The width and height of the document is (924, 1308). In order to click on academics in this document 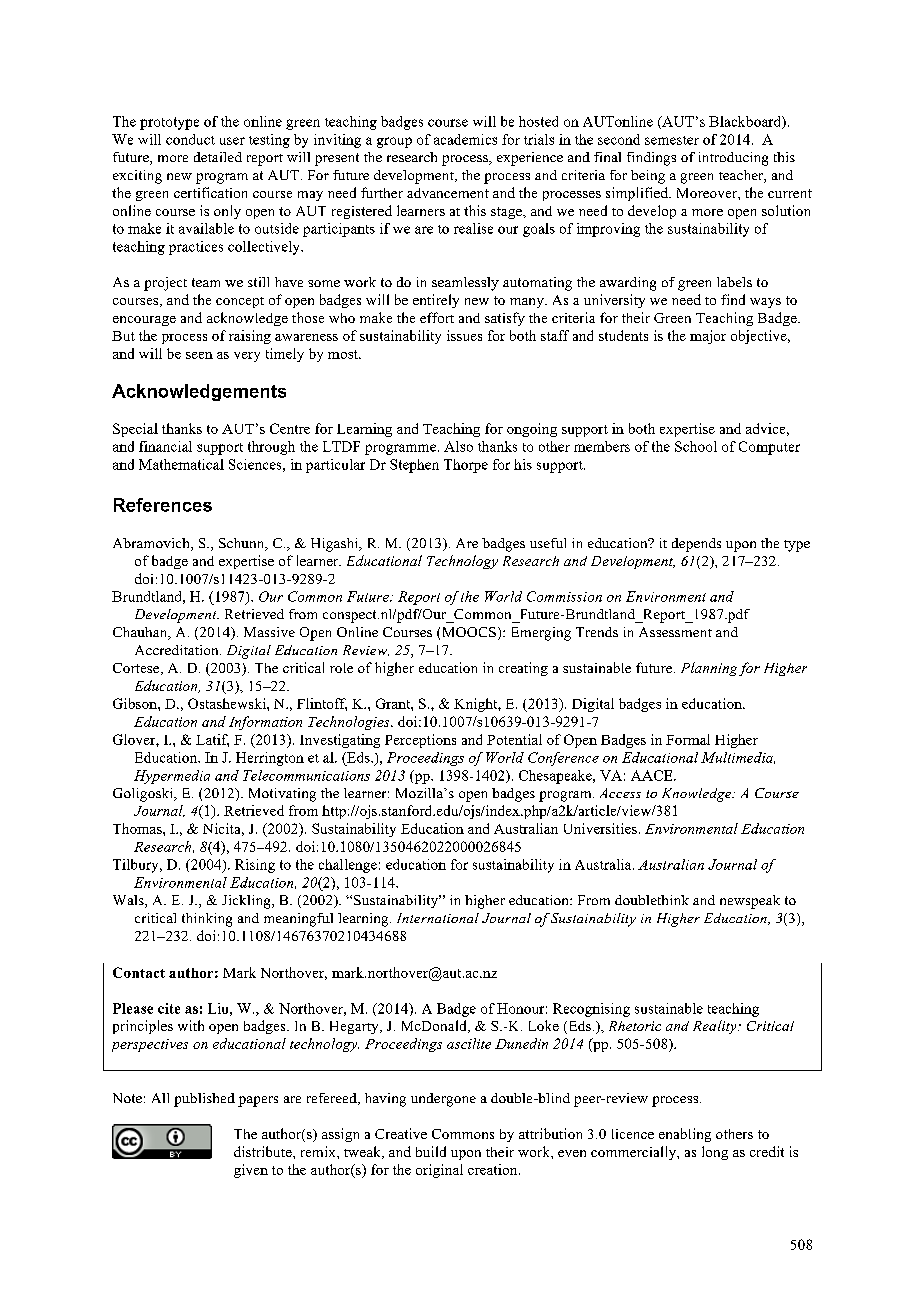, I will do `click(465, 139)`.
